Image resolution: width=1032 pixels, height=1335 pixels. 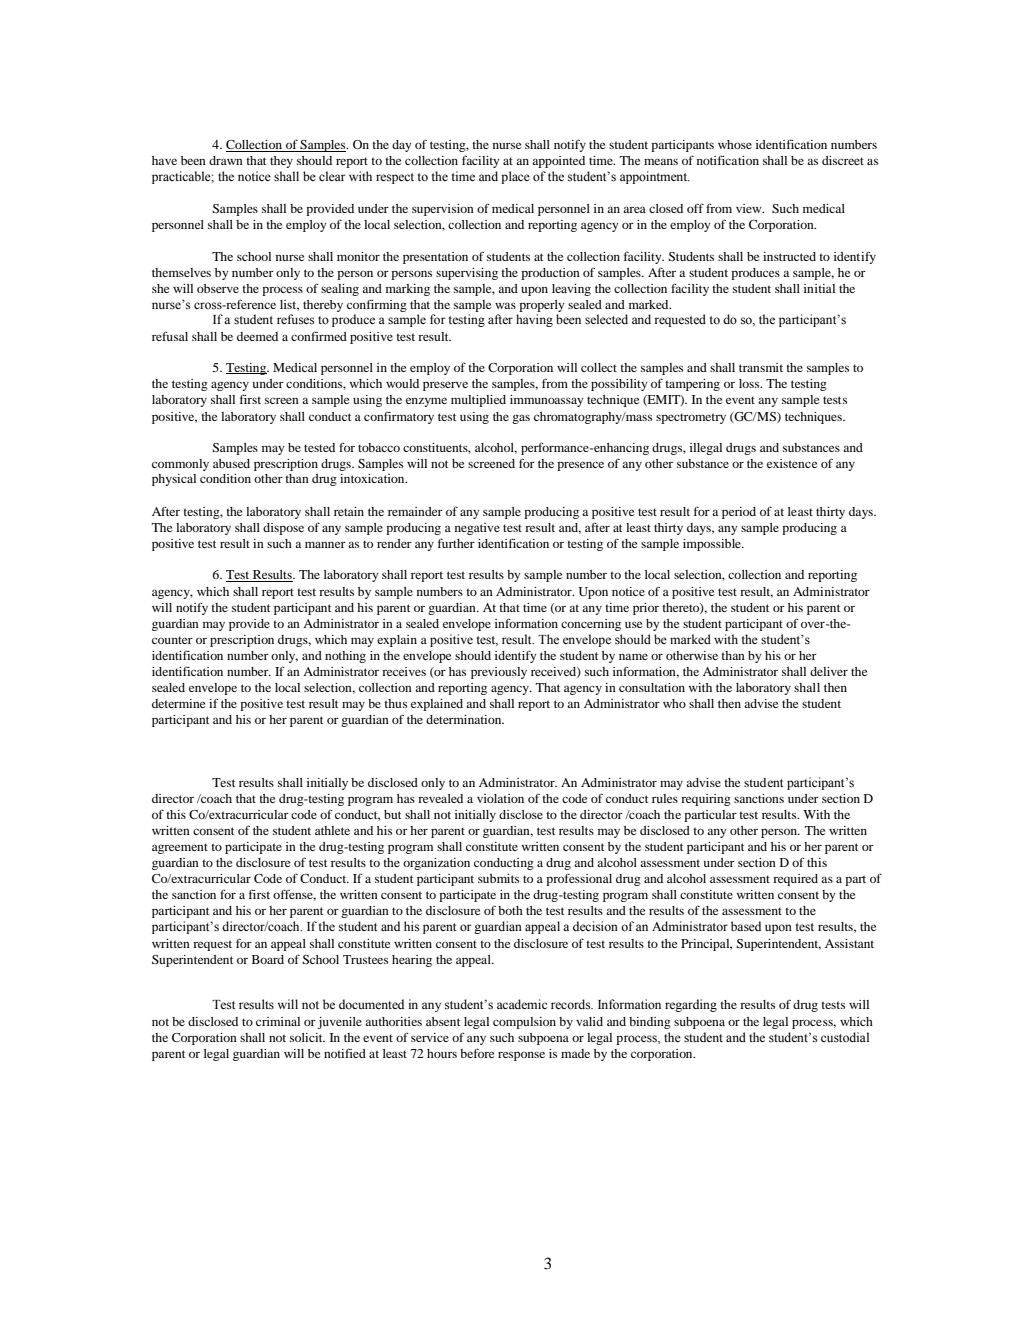 What do you see at coordinates (231, 463) in the image?
I see `abused` at bounding box center [231, 463].
